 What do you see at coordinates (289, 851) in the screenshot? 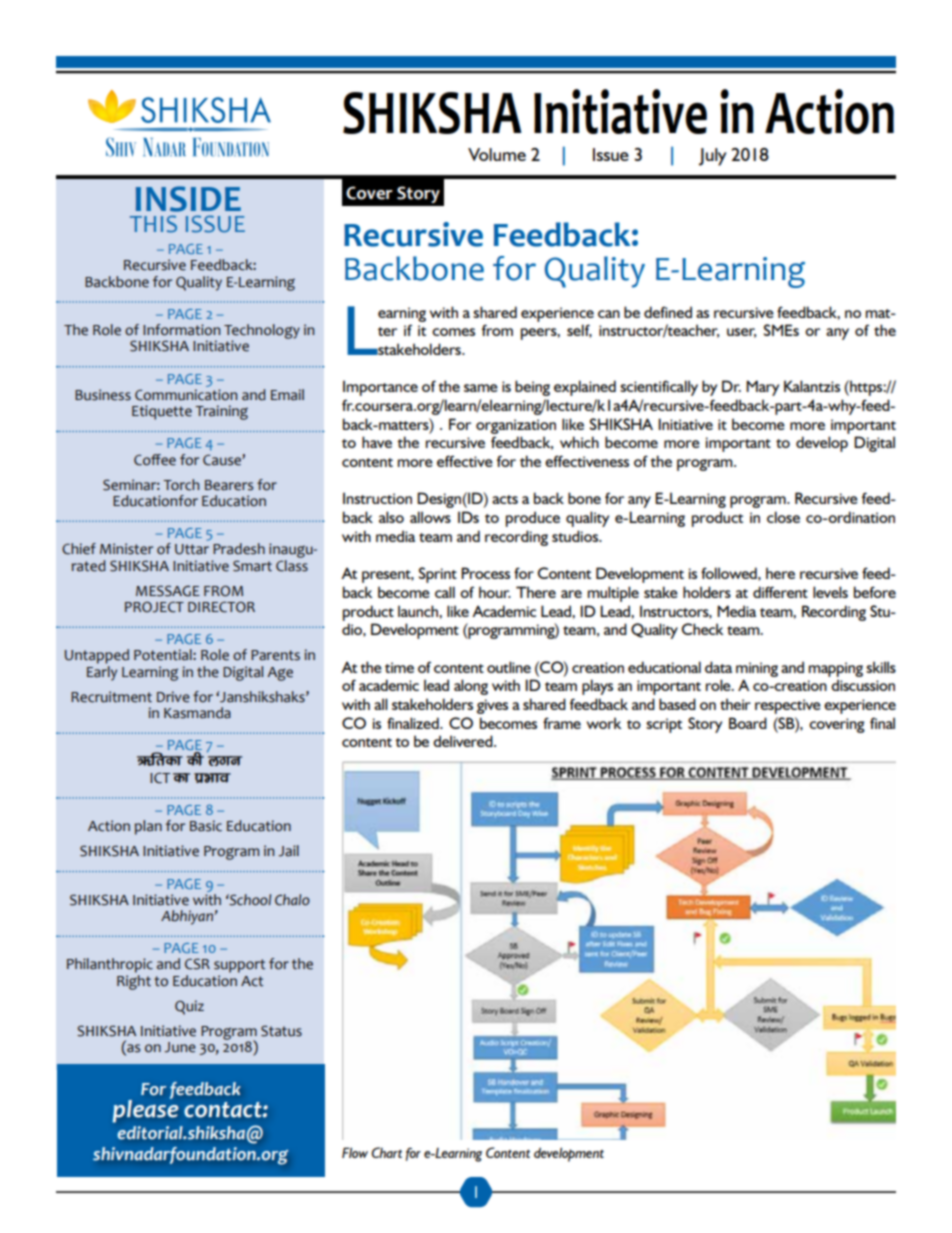
I see `Jail` at bounding box center [289, 851].
